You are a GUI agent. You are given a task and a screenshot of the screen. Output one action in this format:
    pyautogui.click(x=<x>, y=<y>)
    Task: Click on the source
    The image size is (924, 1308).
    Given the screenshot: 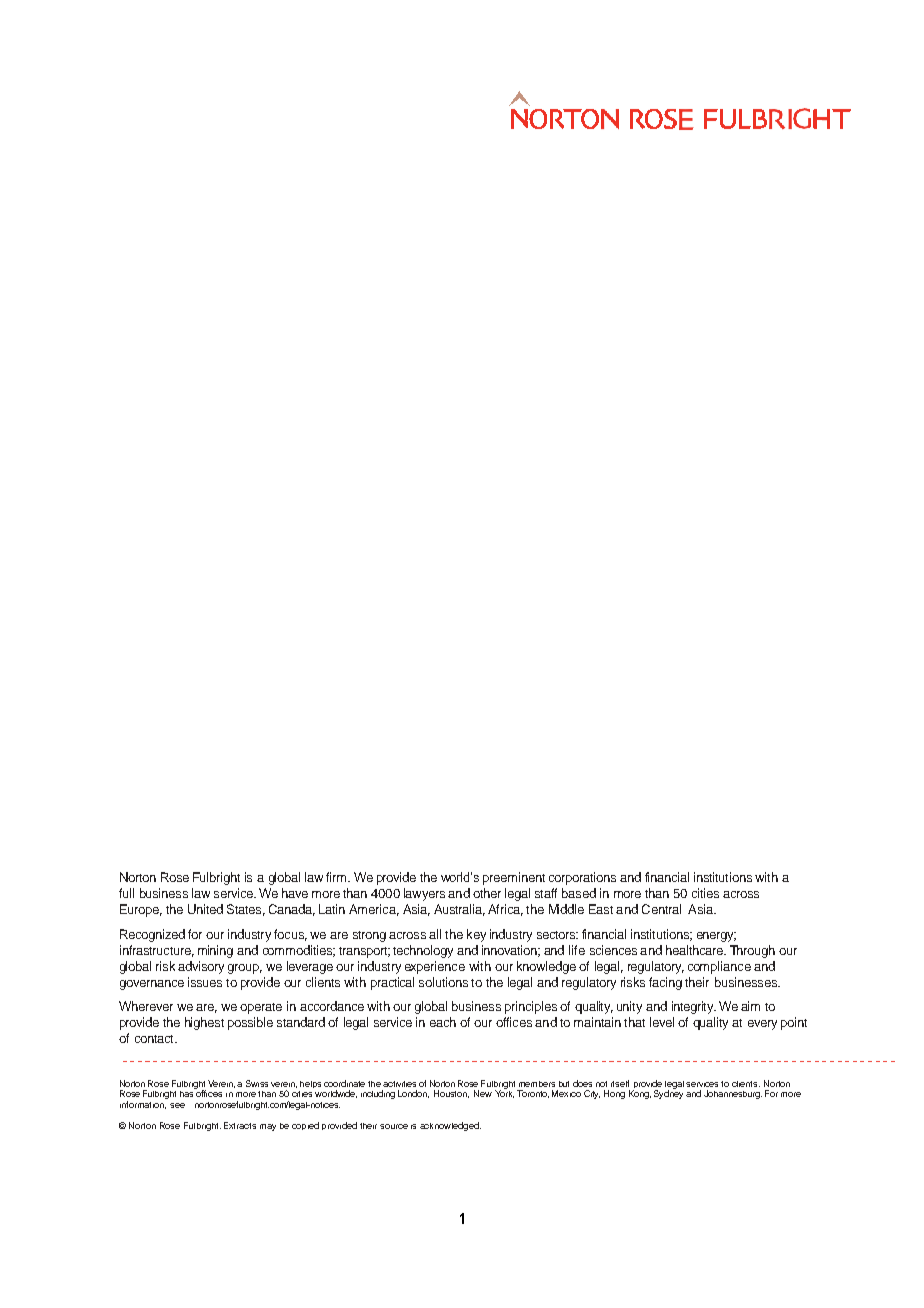 What is the action you would take?
    pyautogui.click(x=394, y=1126)
